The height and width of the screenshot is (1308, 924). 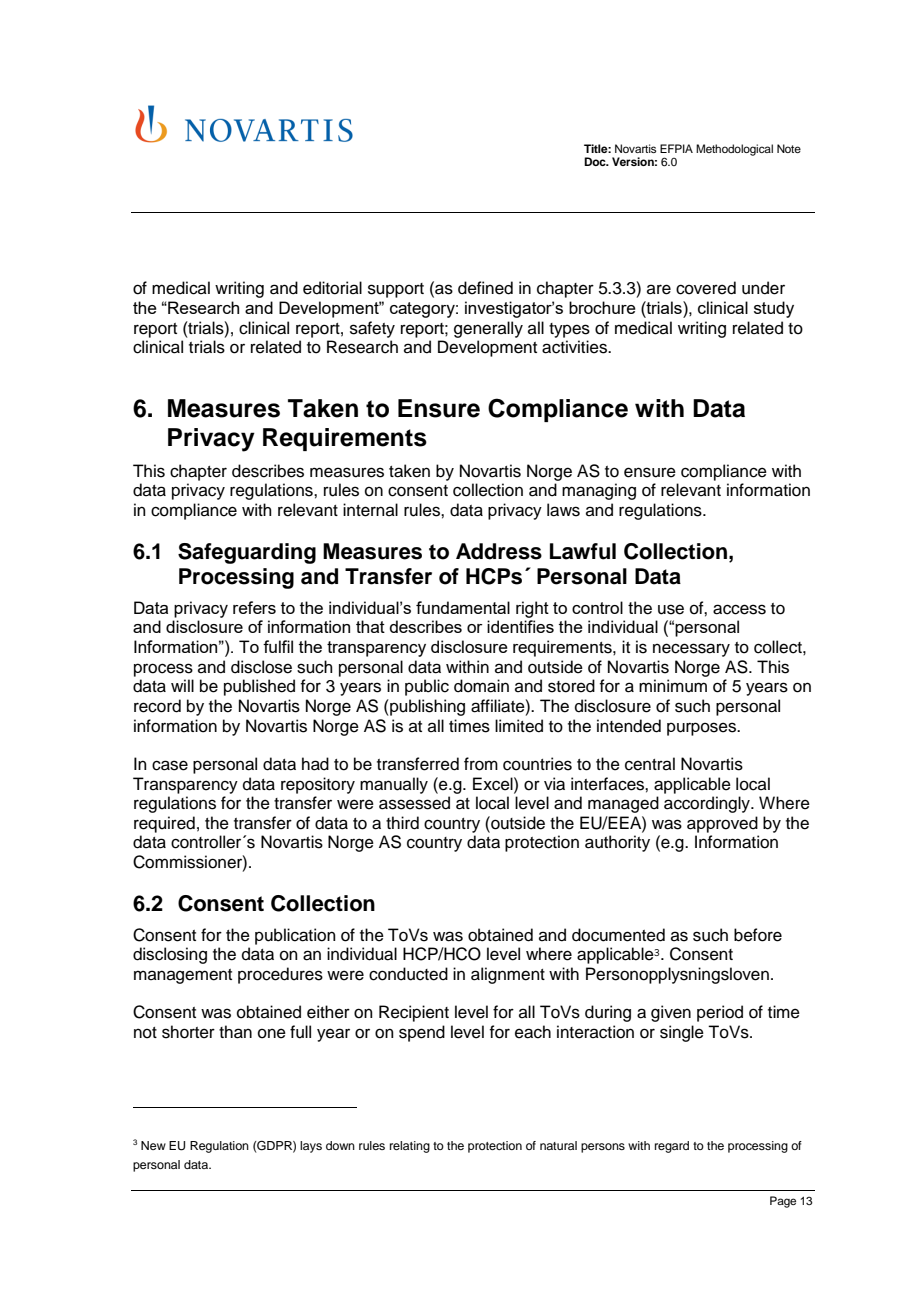 I want to click on managing, so click(x=599, y=491).
